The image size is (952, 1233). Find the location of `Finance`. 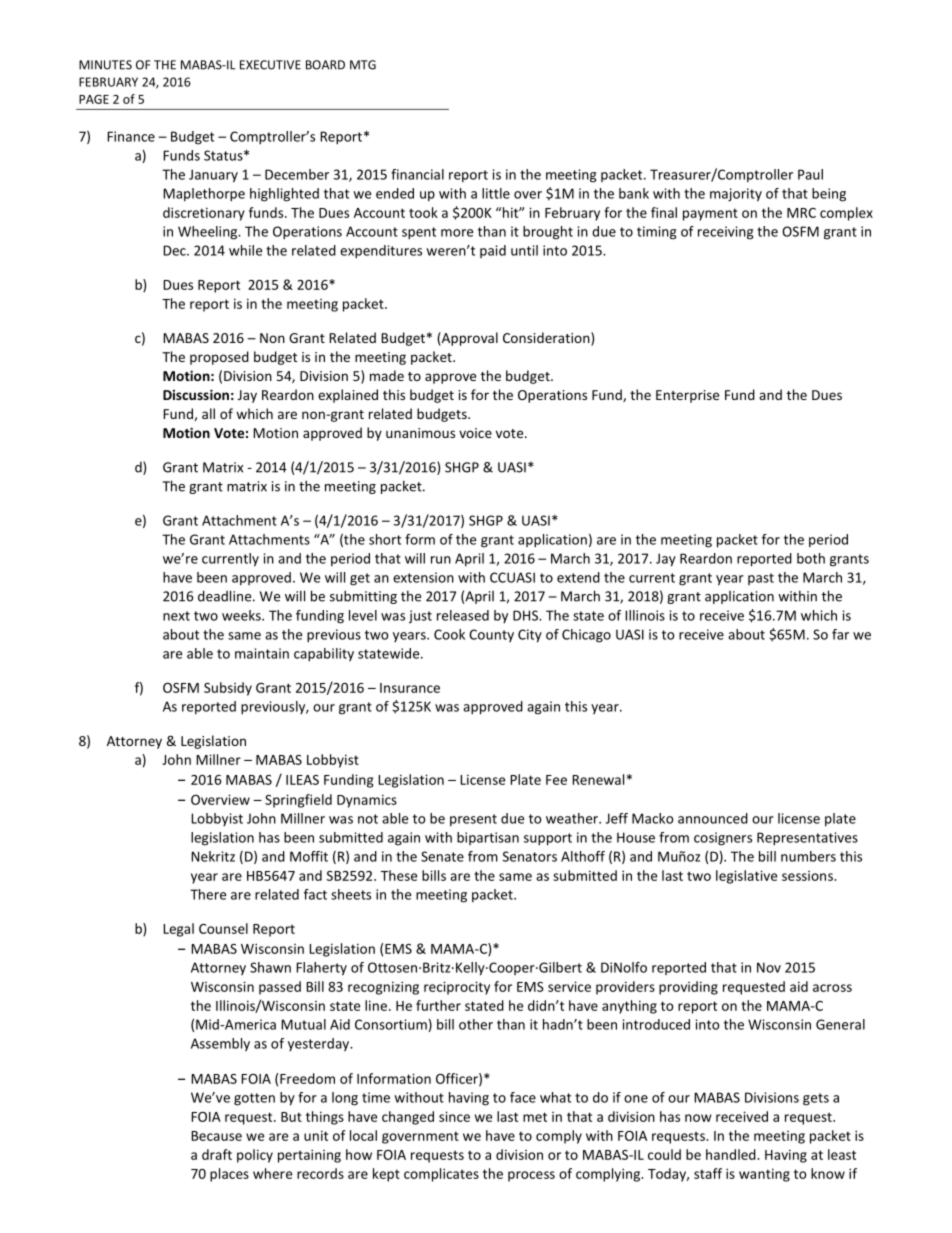

Finance is located at coordinates (131, 136).
